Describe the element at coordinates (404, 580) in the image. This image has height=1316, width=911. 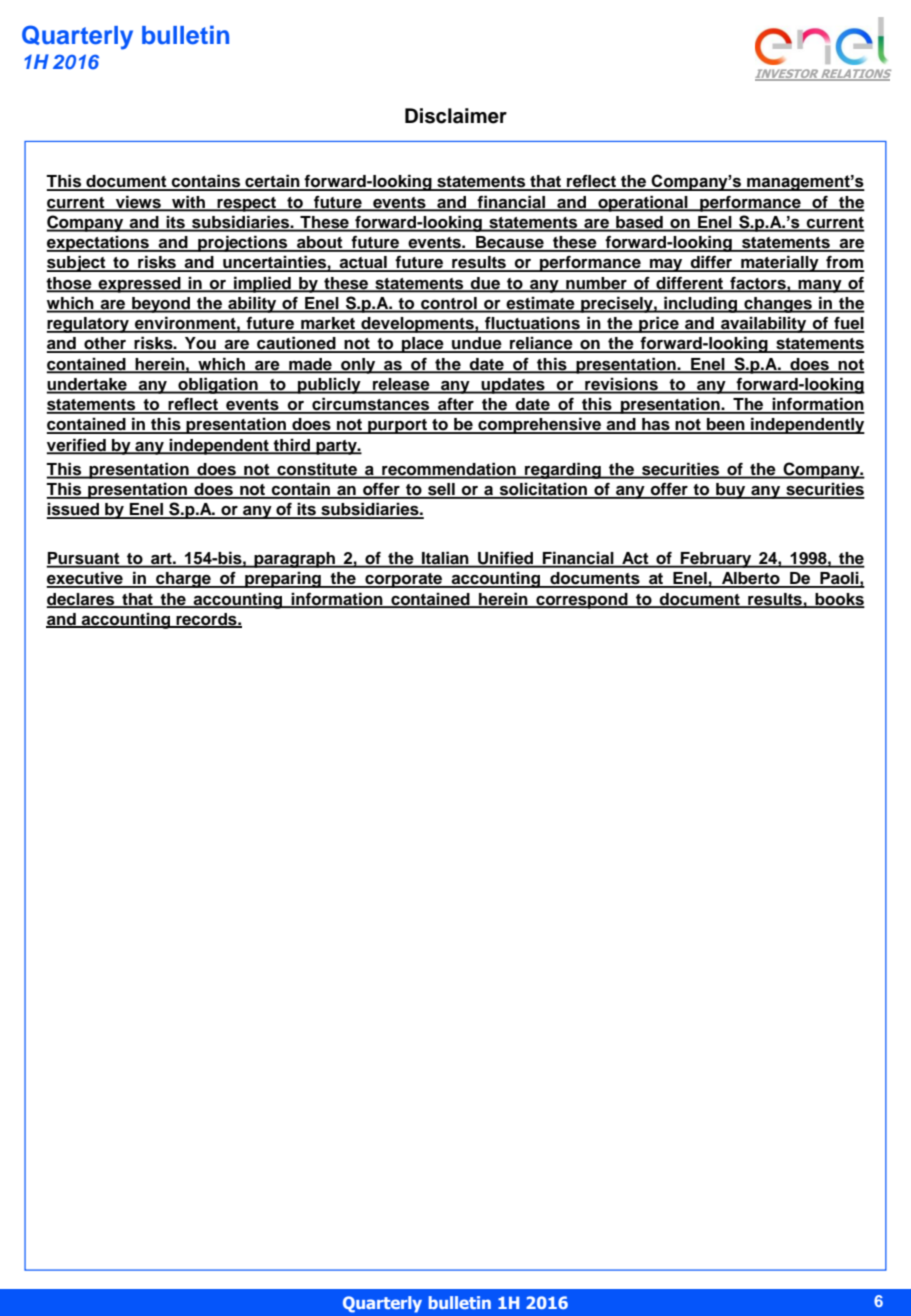
I see `corporate` at that location.
